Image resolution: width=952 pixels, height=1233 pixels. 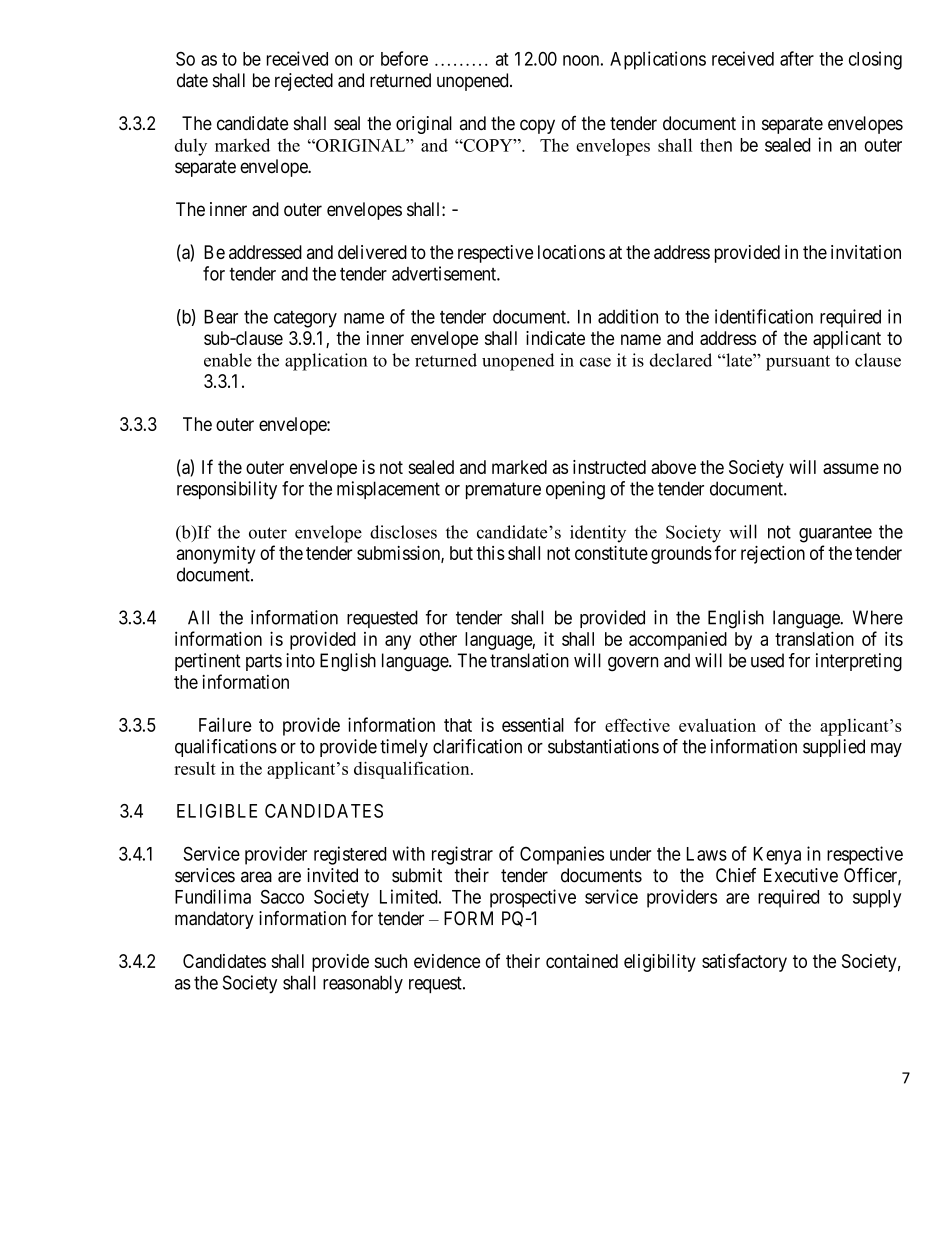 I want to click on guarantee, so click(x=835, y=534).
